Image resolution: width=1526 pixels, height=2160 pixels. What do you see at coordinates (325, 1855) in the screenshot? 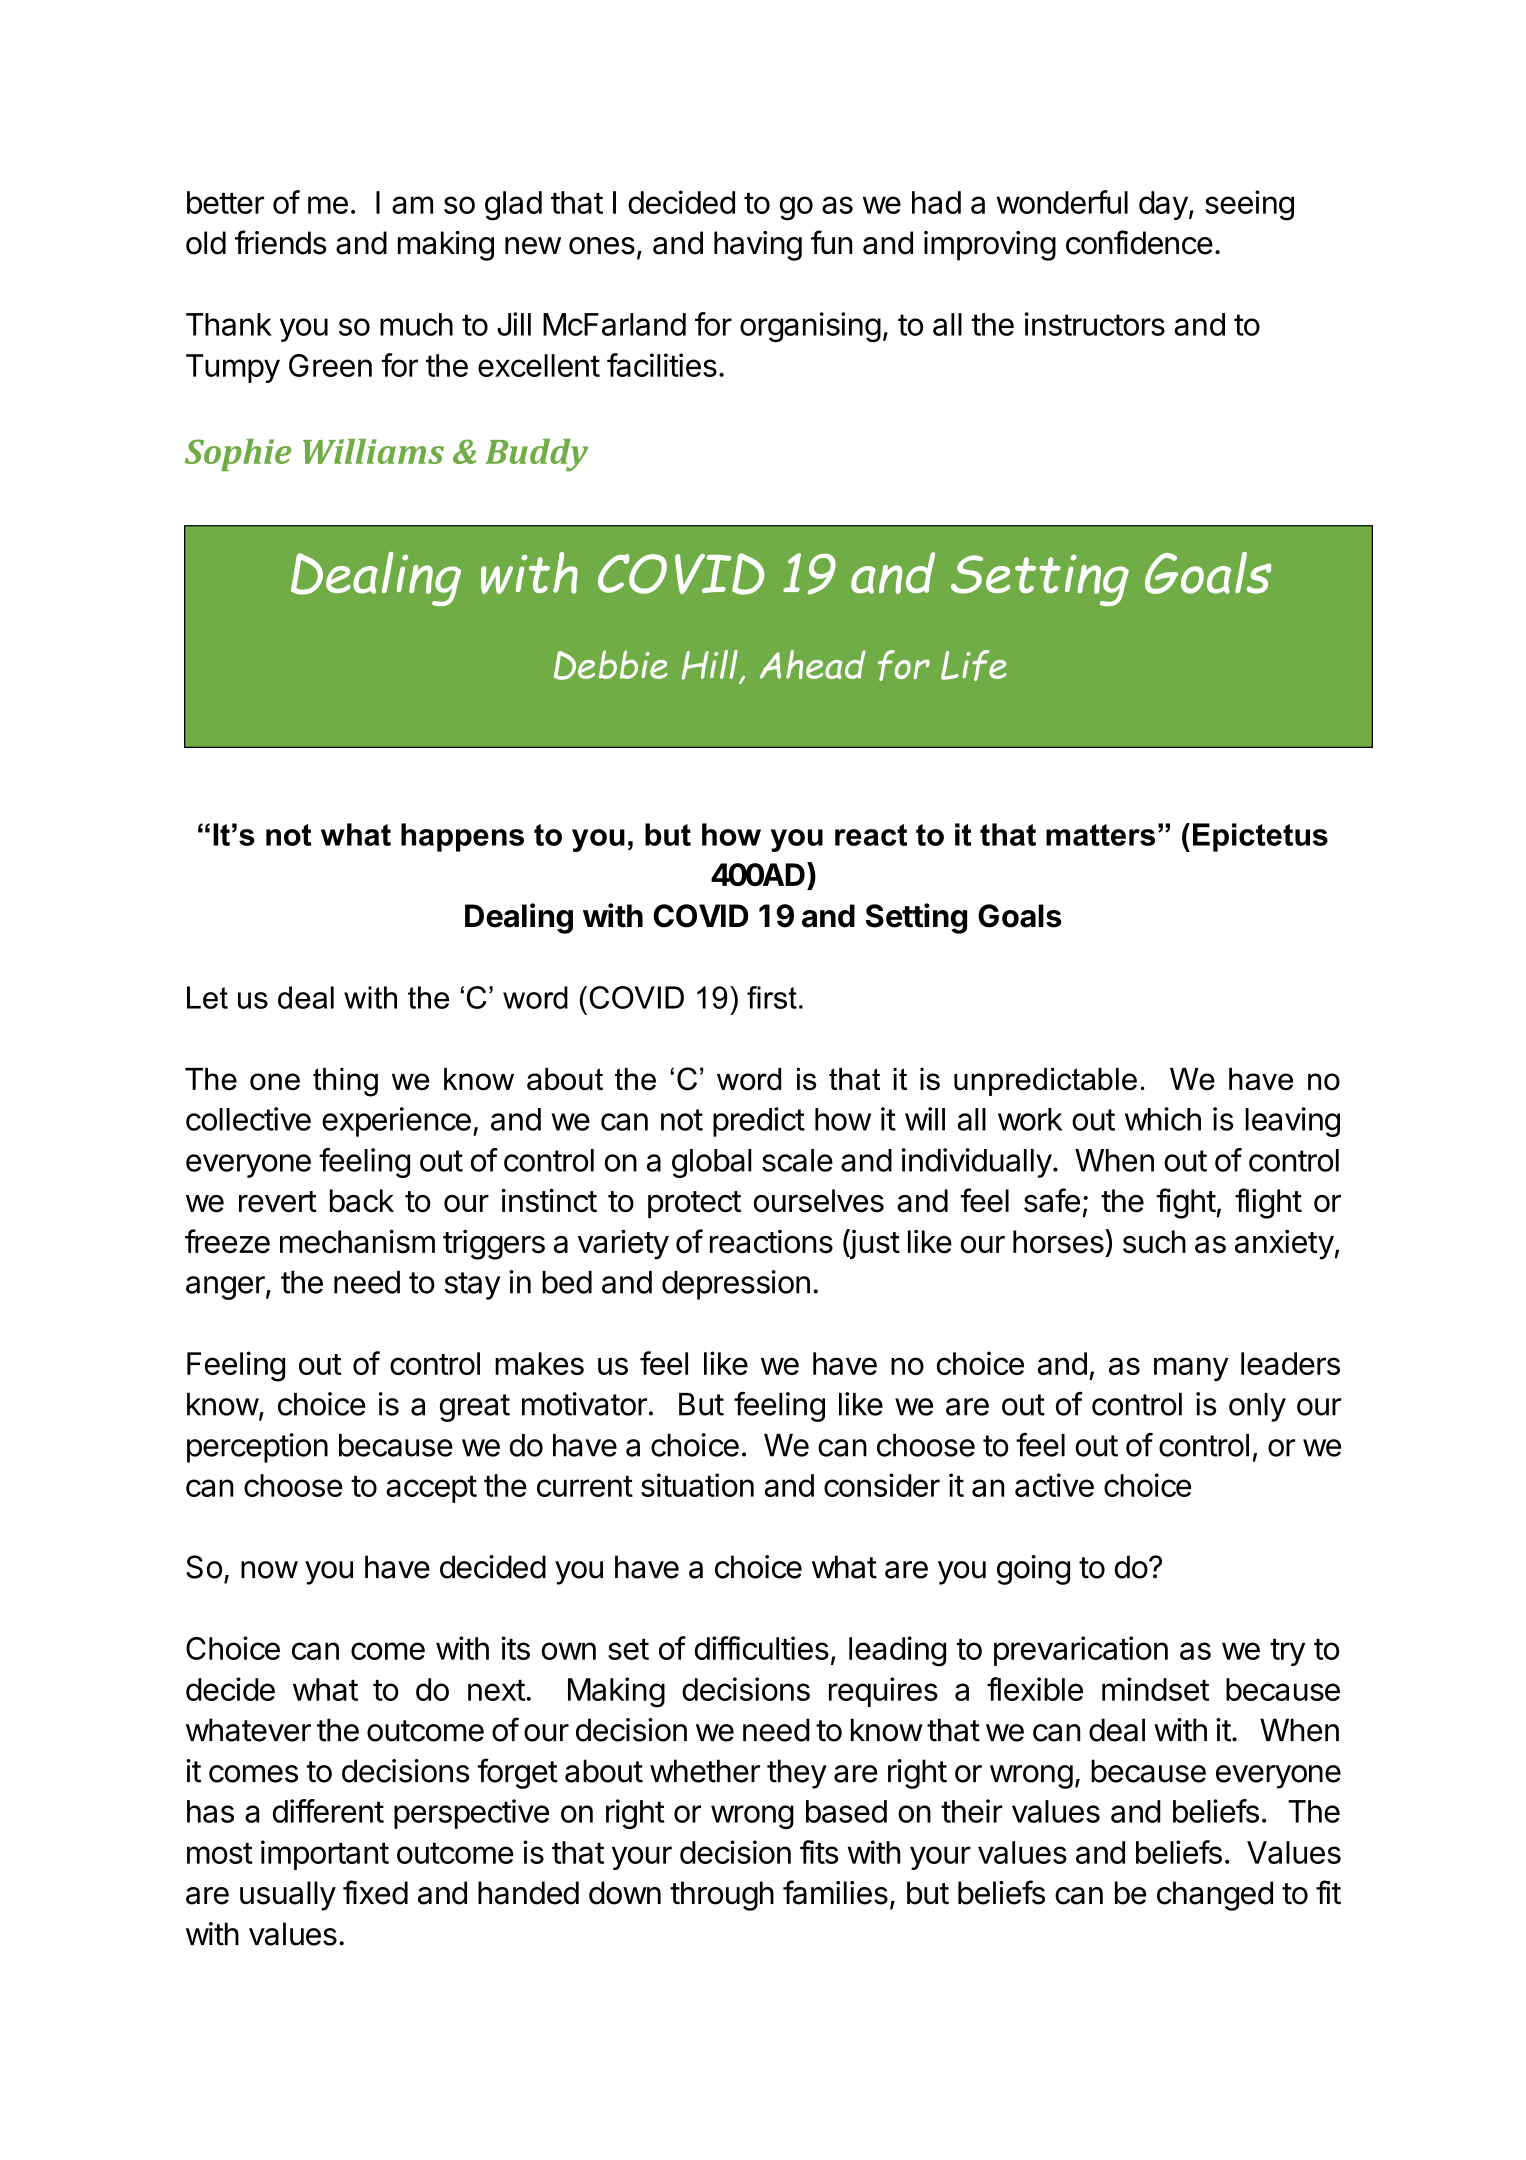
I see `important` at bounding box center [325, 1855].
